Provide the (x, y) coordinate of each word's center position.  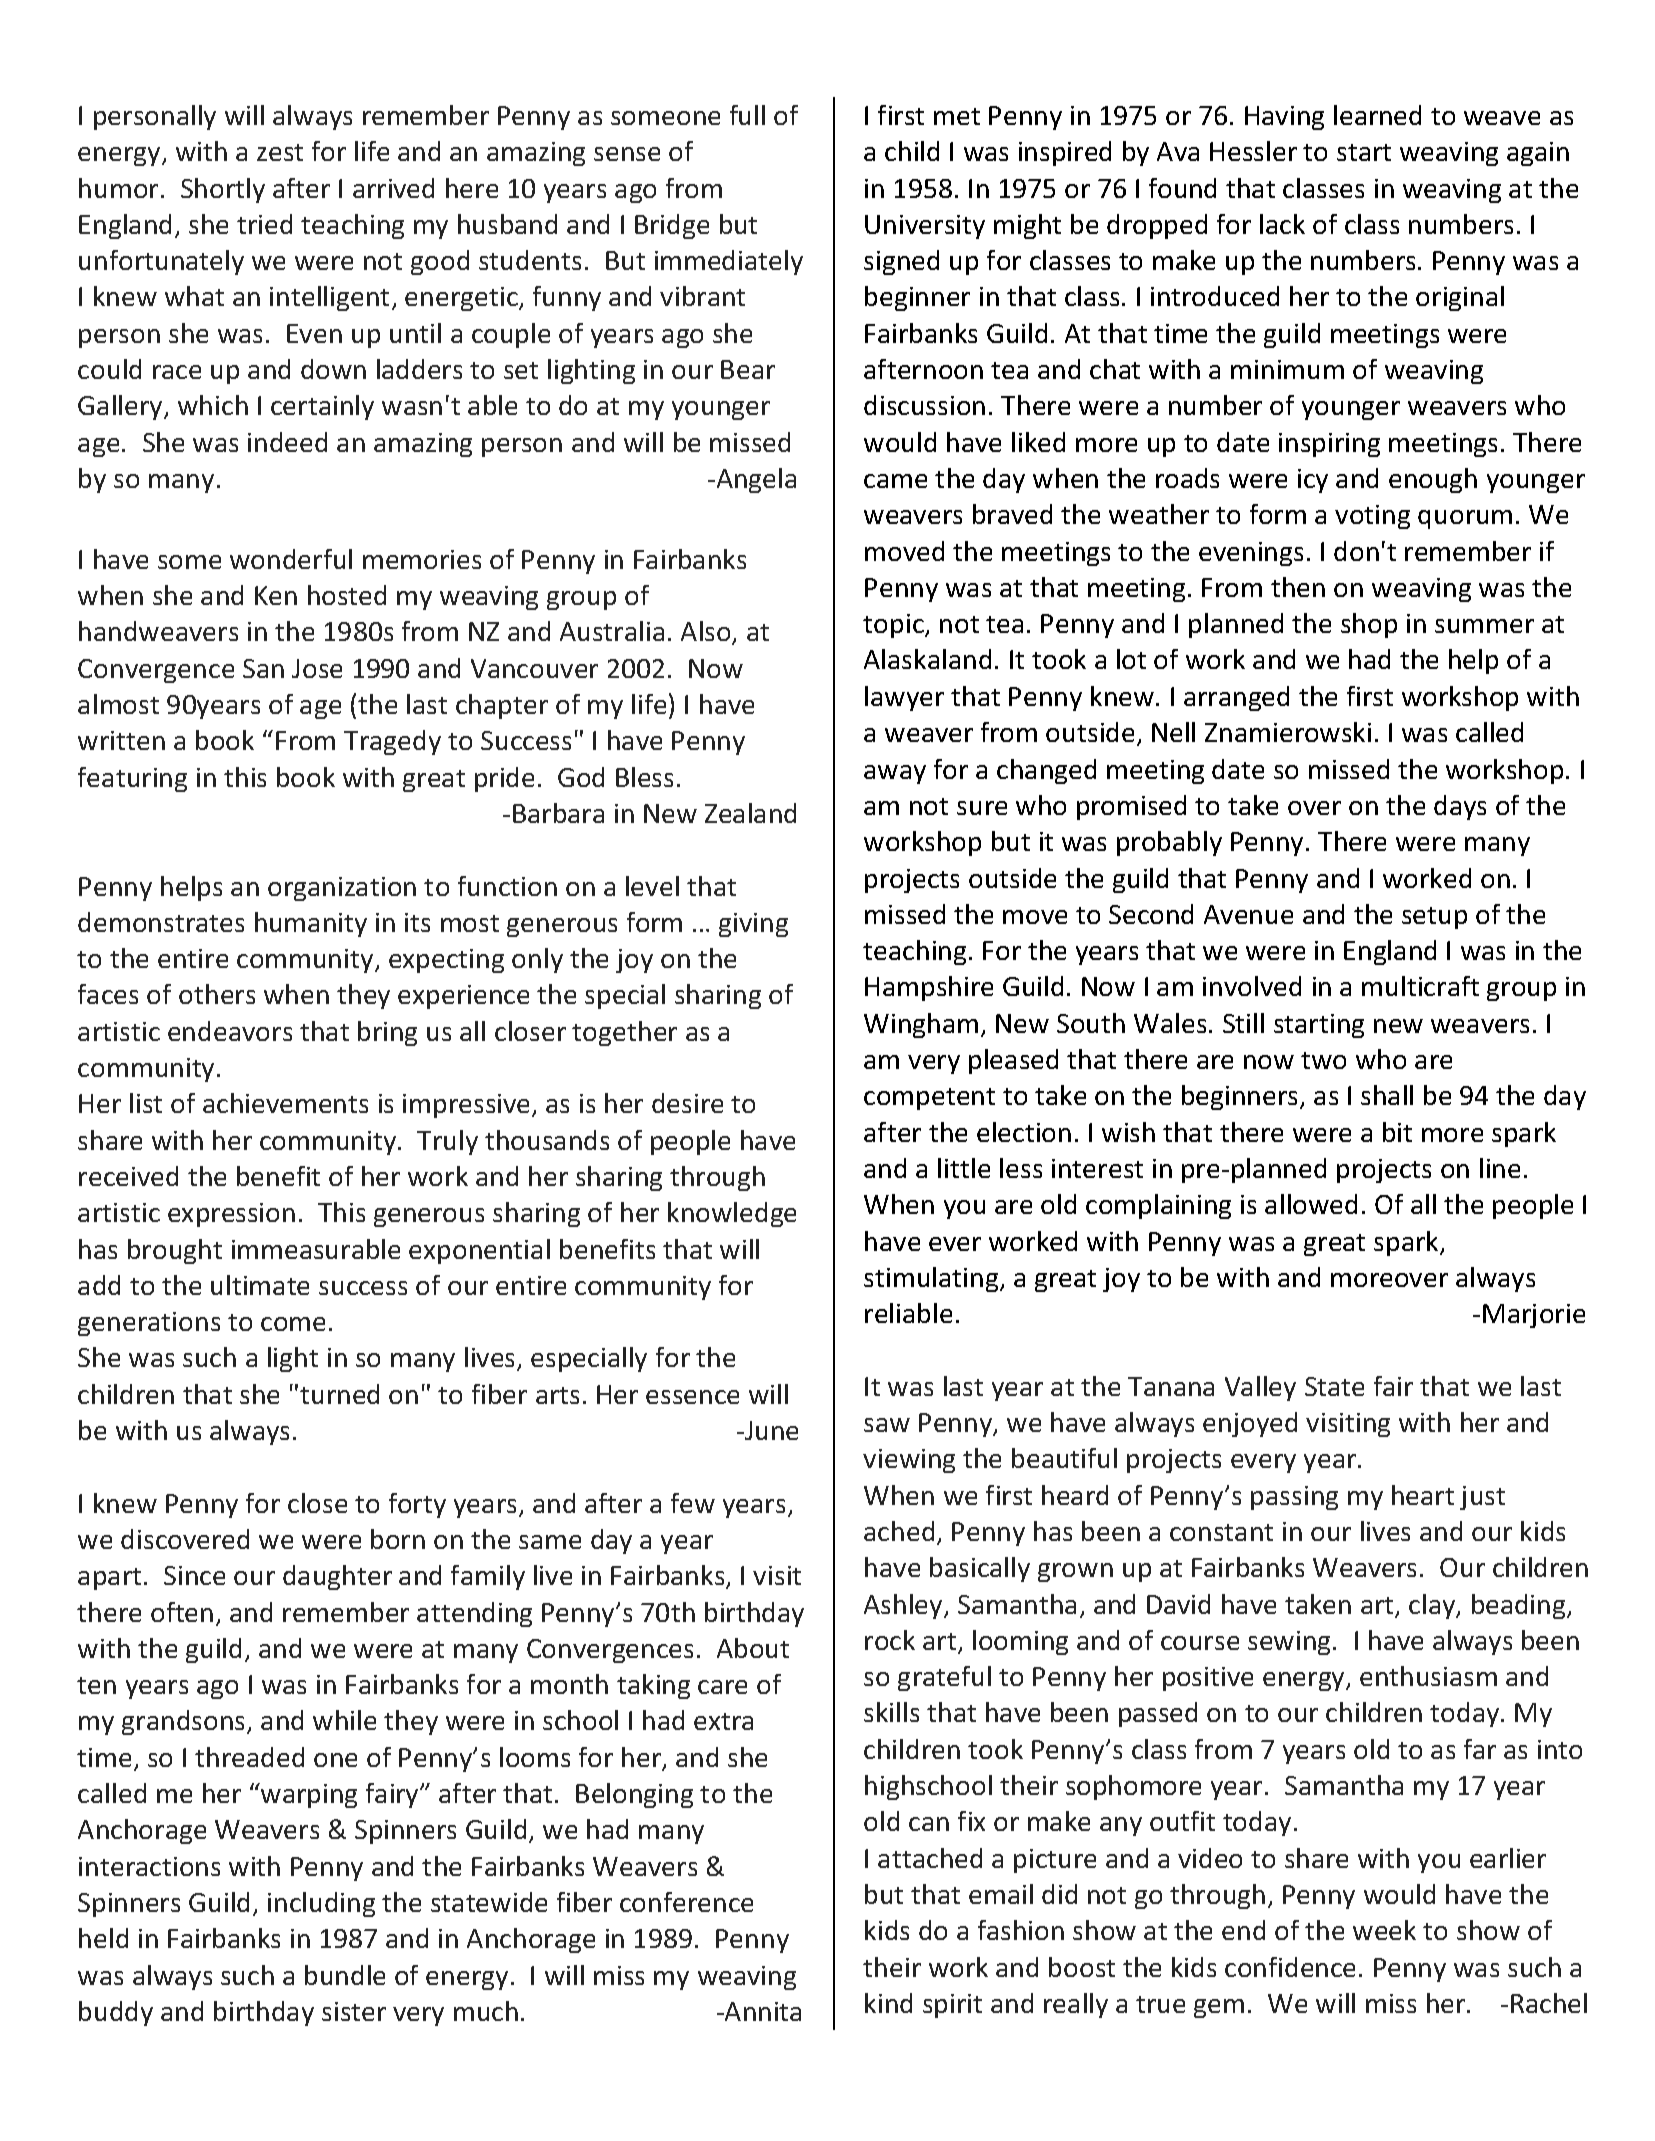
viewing (909, 1461)
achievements (285, 1103)
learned (1377, 115)
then (1298, 587)
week (1384, 1930)
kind (888, 2003)
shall (1387, 1095)
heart (1423, 1495)
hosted (347, 595)
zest (280, 152)
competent (929, 1099)
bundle (345, 1975)
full (747, 115)
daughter (337, 1577)
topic (894, 626)
